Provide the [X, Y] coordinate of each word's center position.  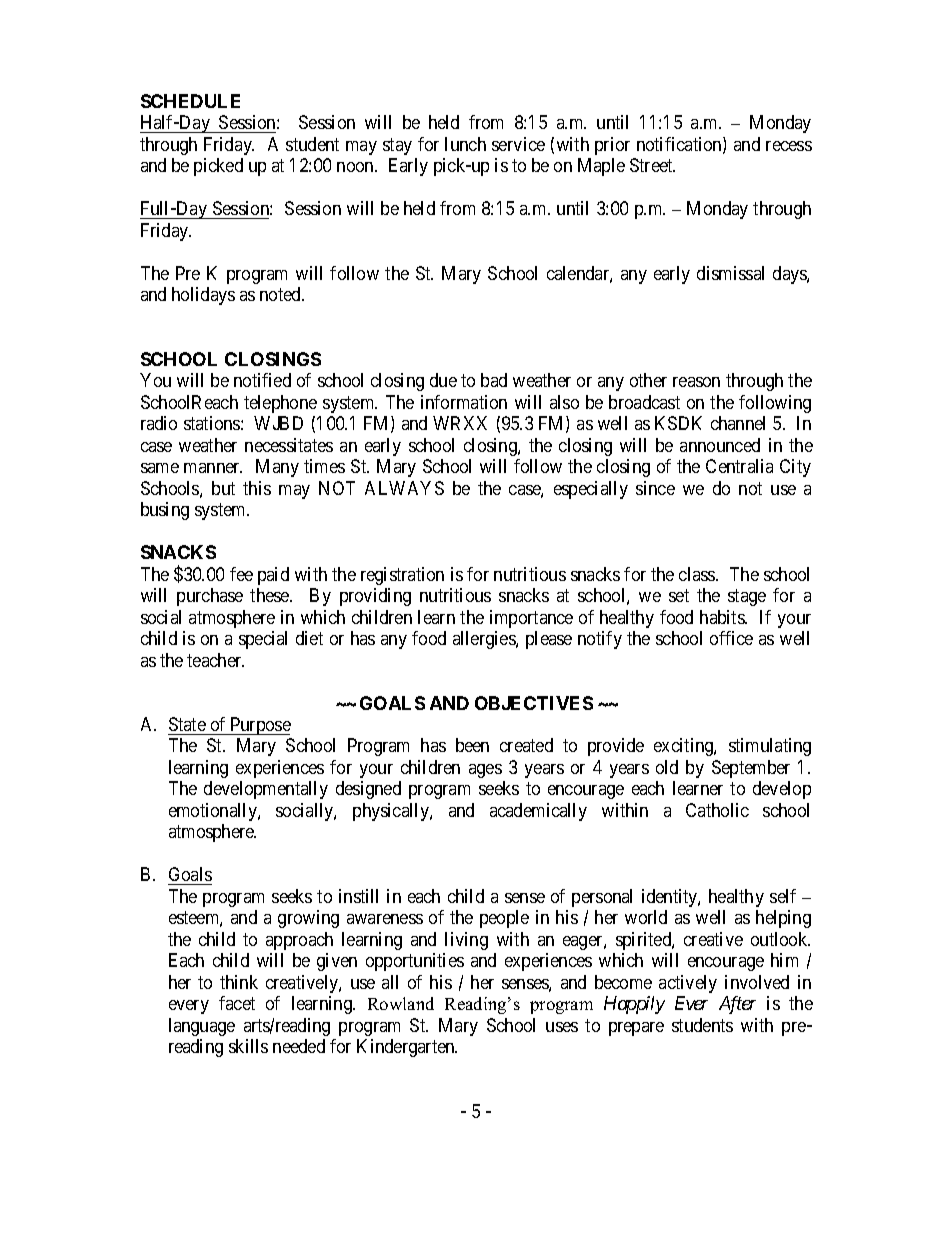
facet [237, 1003]
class [698, 574]
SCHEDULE [190, 101]
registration [402, 576]
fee [241, 574]
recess [789, 146]
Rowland [401, 1003]
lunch [465, 144]
